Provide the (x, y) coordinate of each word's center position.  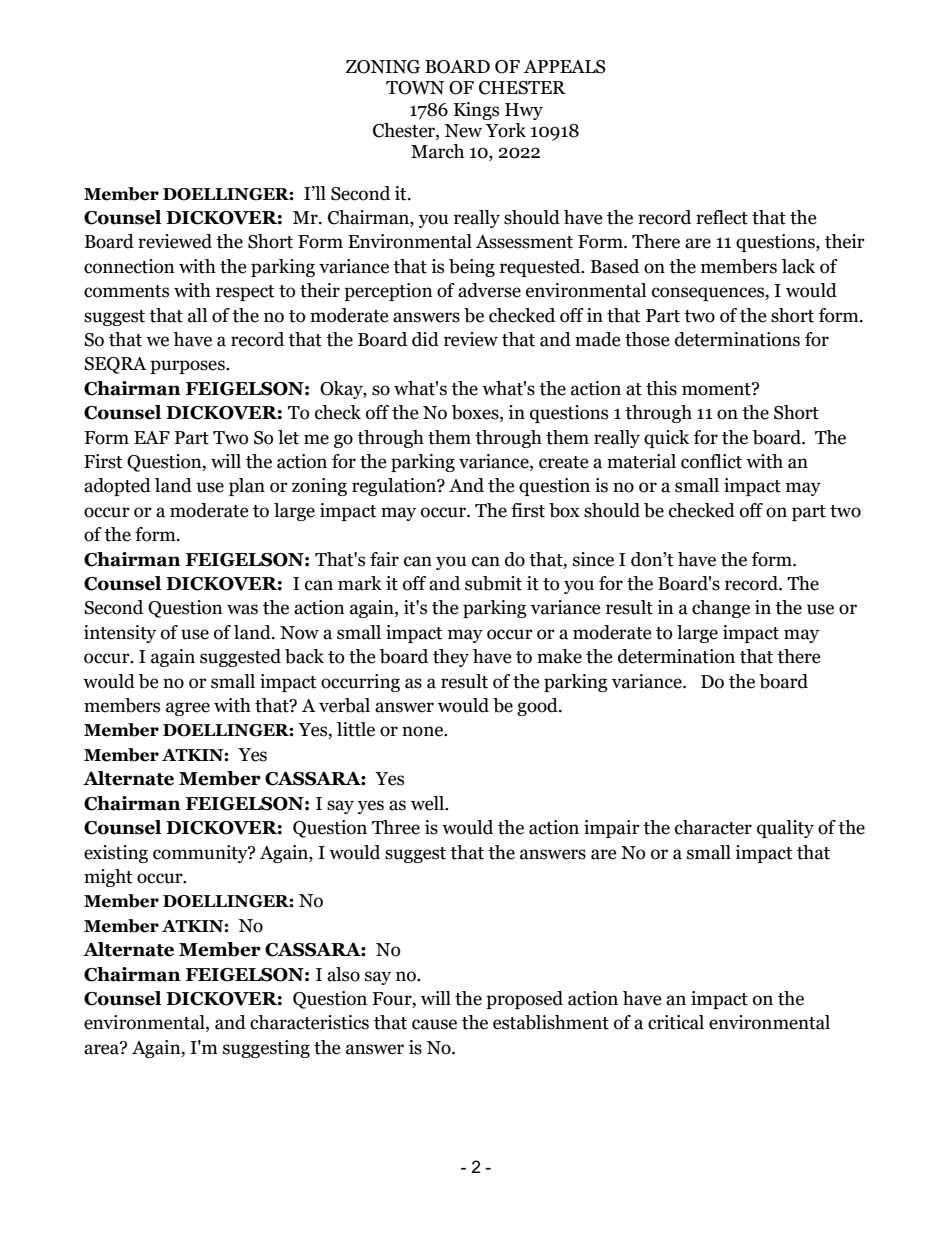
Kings (476, 111)
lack (798, 266)
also (343, 974)
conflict (711, 461)
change (721, 609)
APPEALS (564, 67)
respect (245, 293)
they (451, 658)
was (242, 609)
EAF (152, 437)
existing (116, 854)
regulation (395, 487)
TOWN (415, 88)
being (472, 268)
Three (396, 827)
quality (785, 829)
